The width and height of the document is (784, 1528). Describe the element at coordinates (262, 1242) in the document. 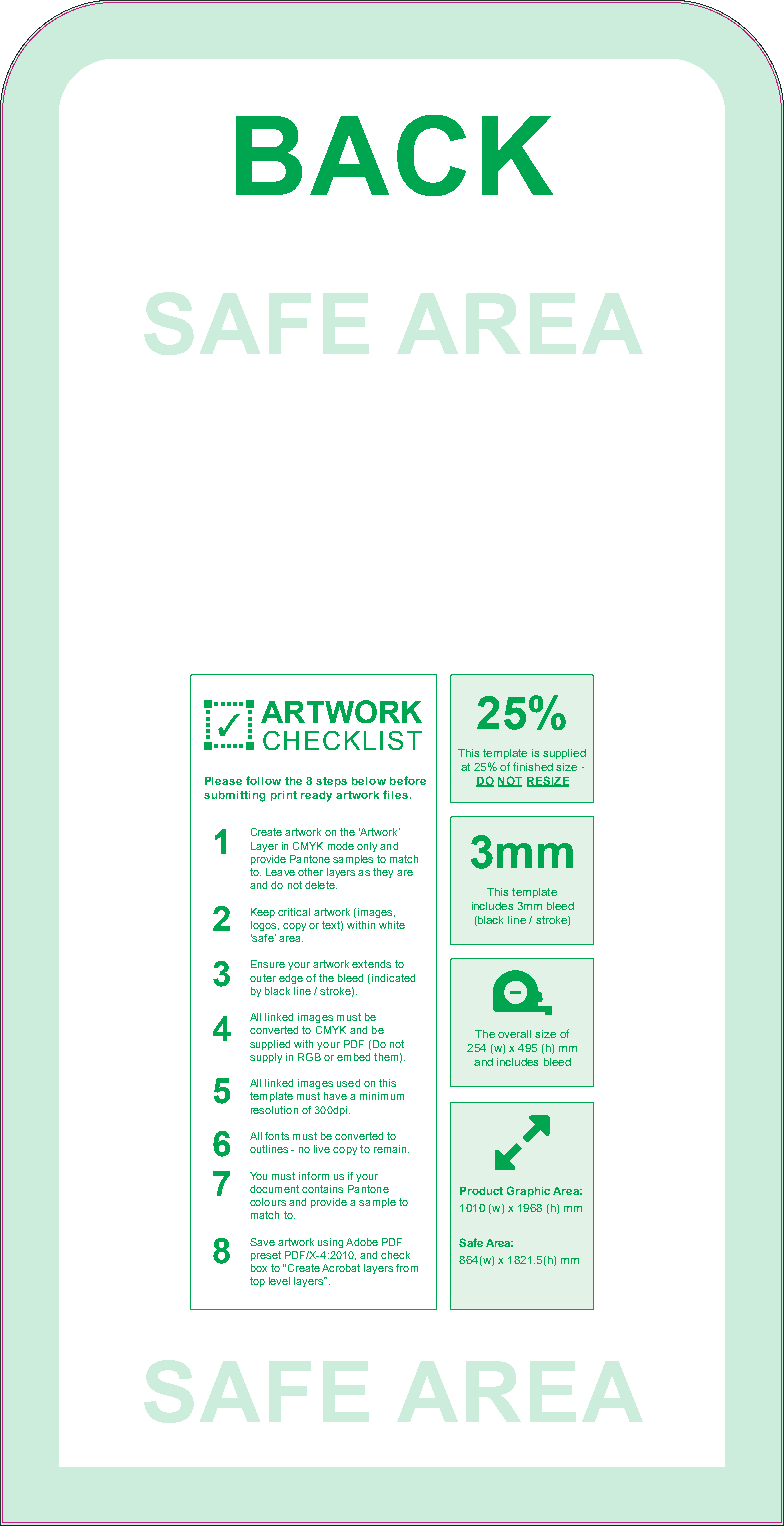

I see `Save` at that location.
